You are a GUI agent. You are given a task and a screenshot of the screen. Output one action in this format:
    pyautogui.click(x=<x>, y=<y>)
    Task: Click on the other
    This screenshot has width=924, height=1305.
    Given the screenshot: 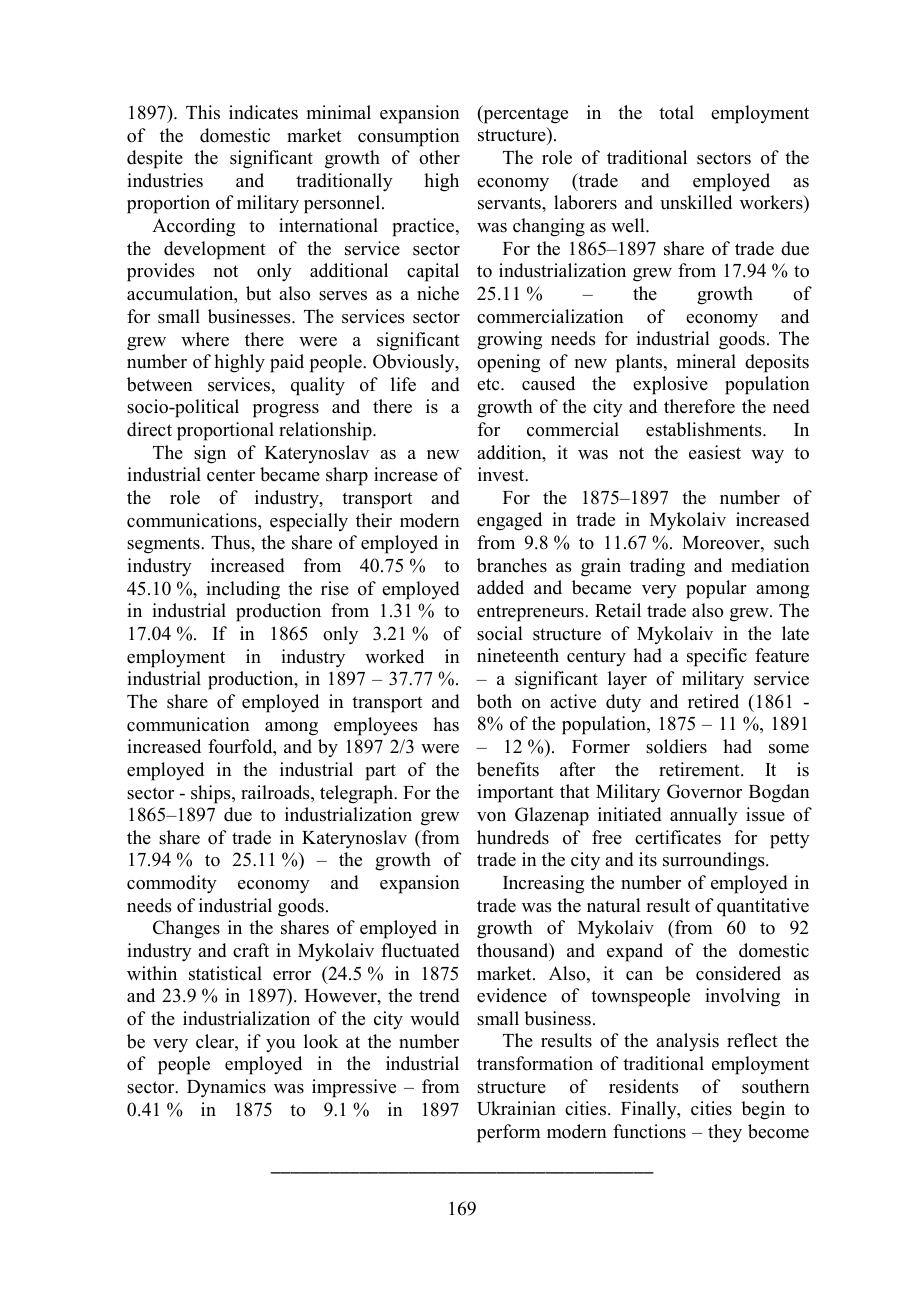 What is the action you would take?
    pyautogui.click(x=439, y=157)
